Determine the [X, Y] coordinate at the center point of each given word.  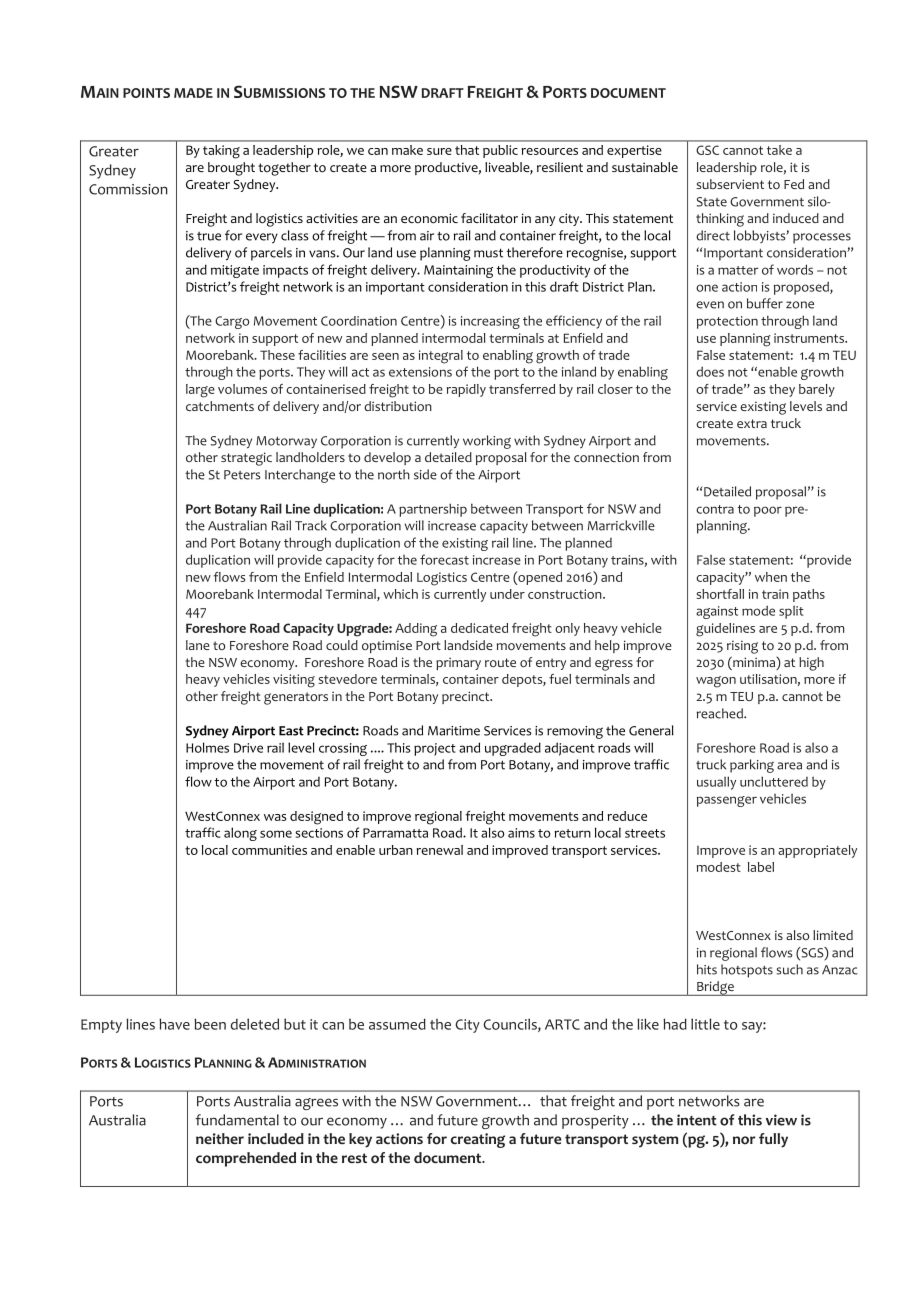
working [487, 442]
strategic [246, 459]
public [500, 151]
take [779, 150]
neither [220, 1138]
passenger [727, 801]
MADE [193, 93]
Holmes [207, 747]
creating [478, 1140]
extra [752, 423]
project [435, 749]
